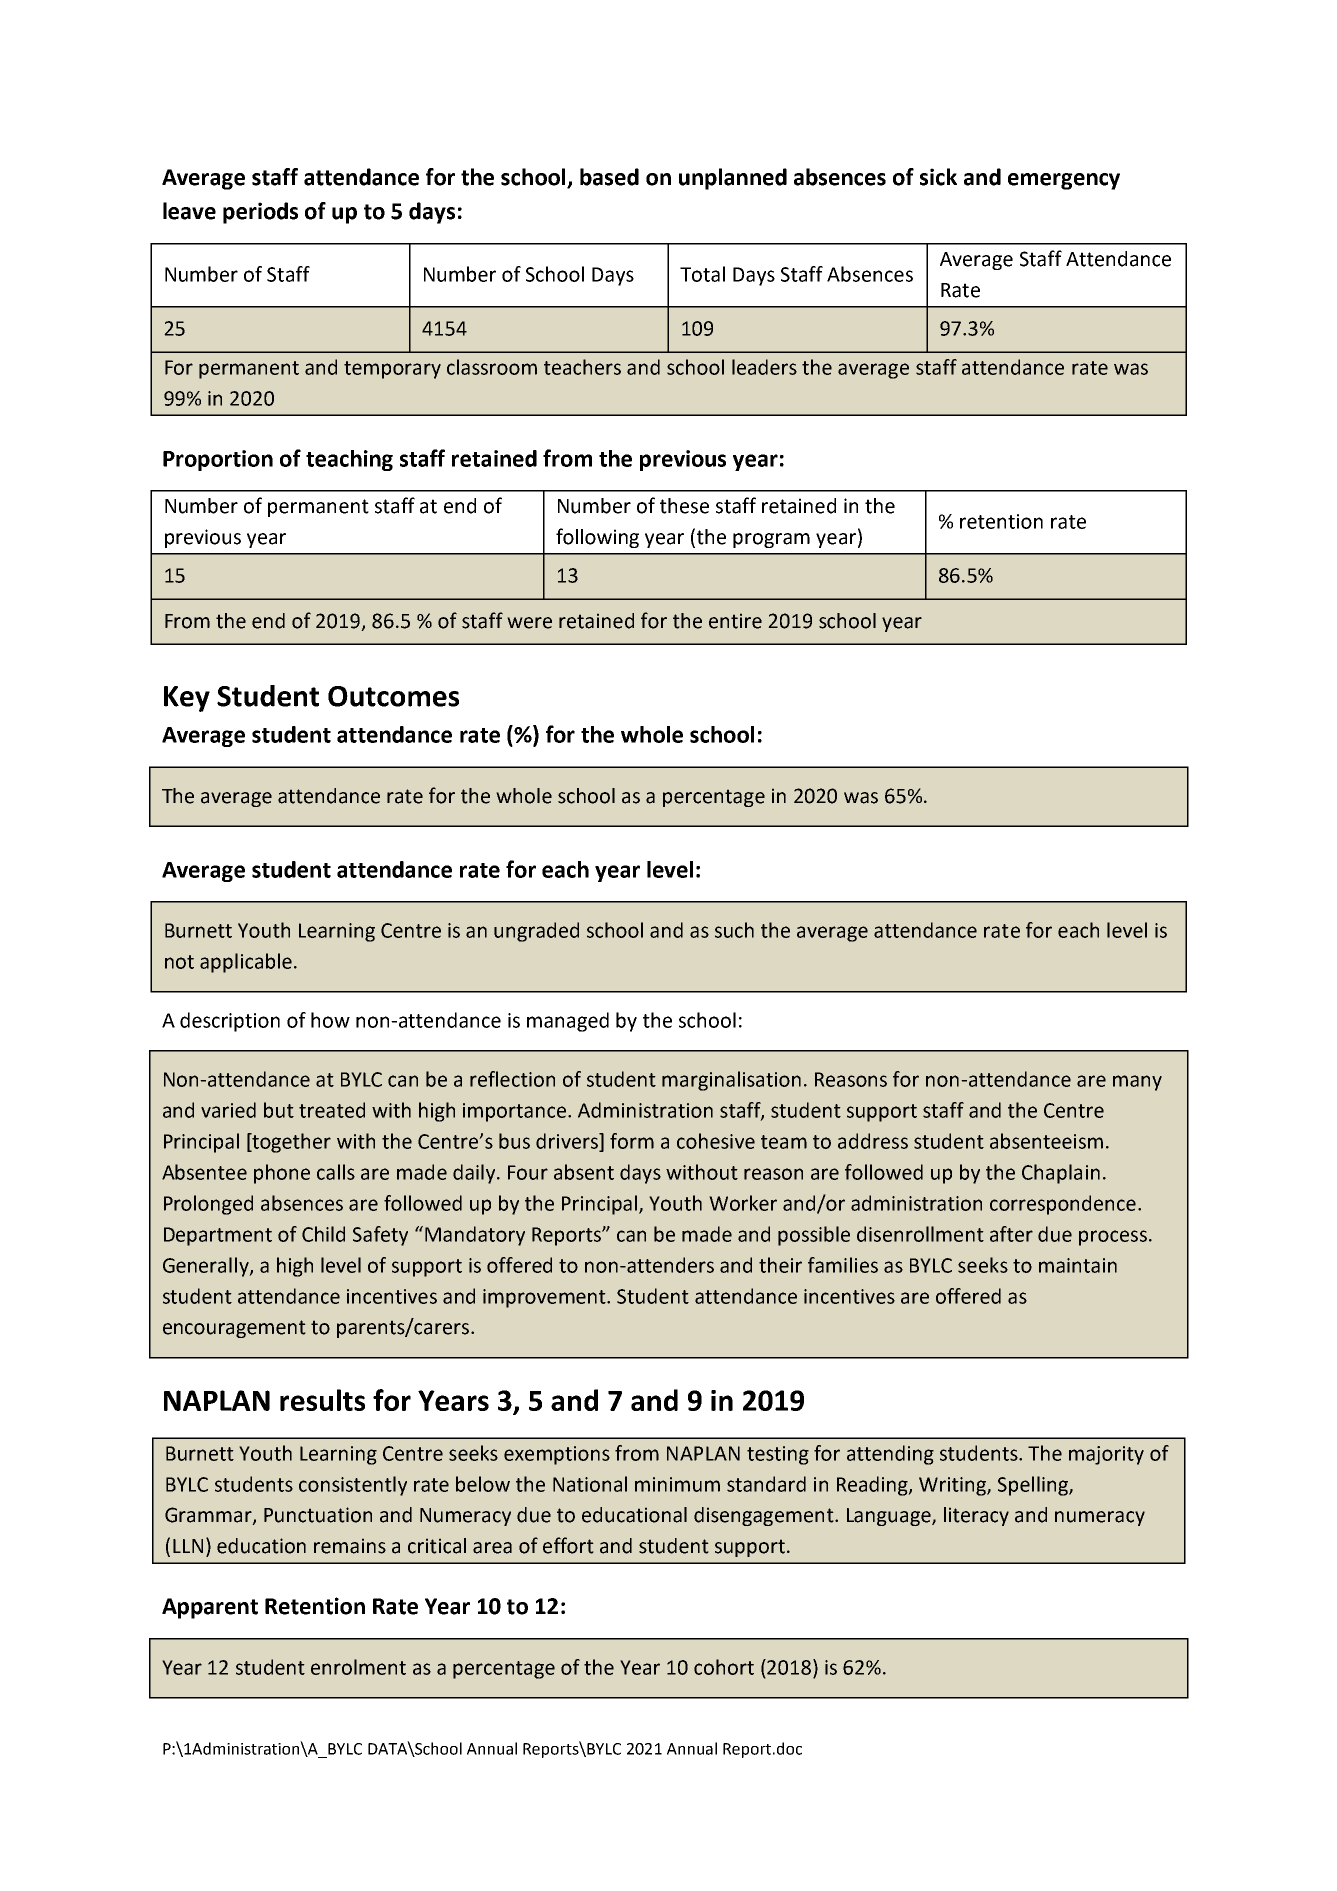 The image size is (1337, 1891). What do you see at coordinates (260, 213) in the document?
I see `periods` at bounding box center [260, 213].
